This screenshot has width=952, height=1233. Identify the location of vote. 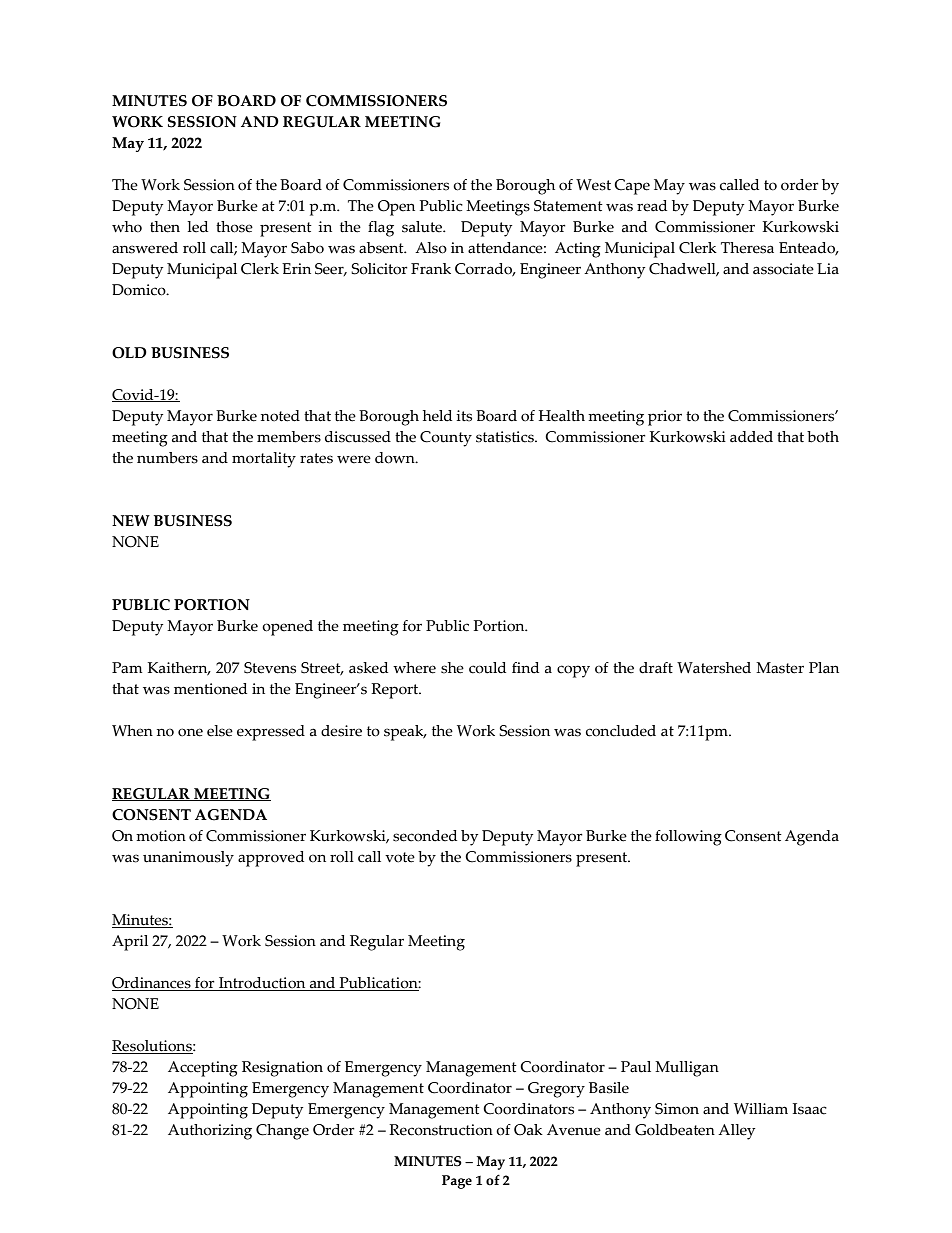
(400, 857).
